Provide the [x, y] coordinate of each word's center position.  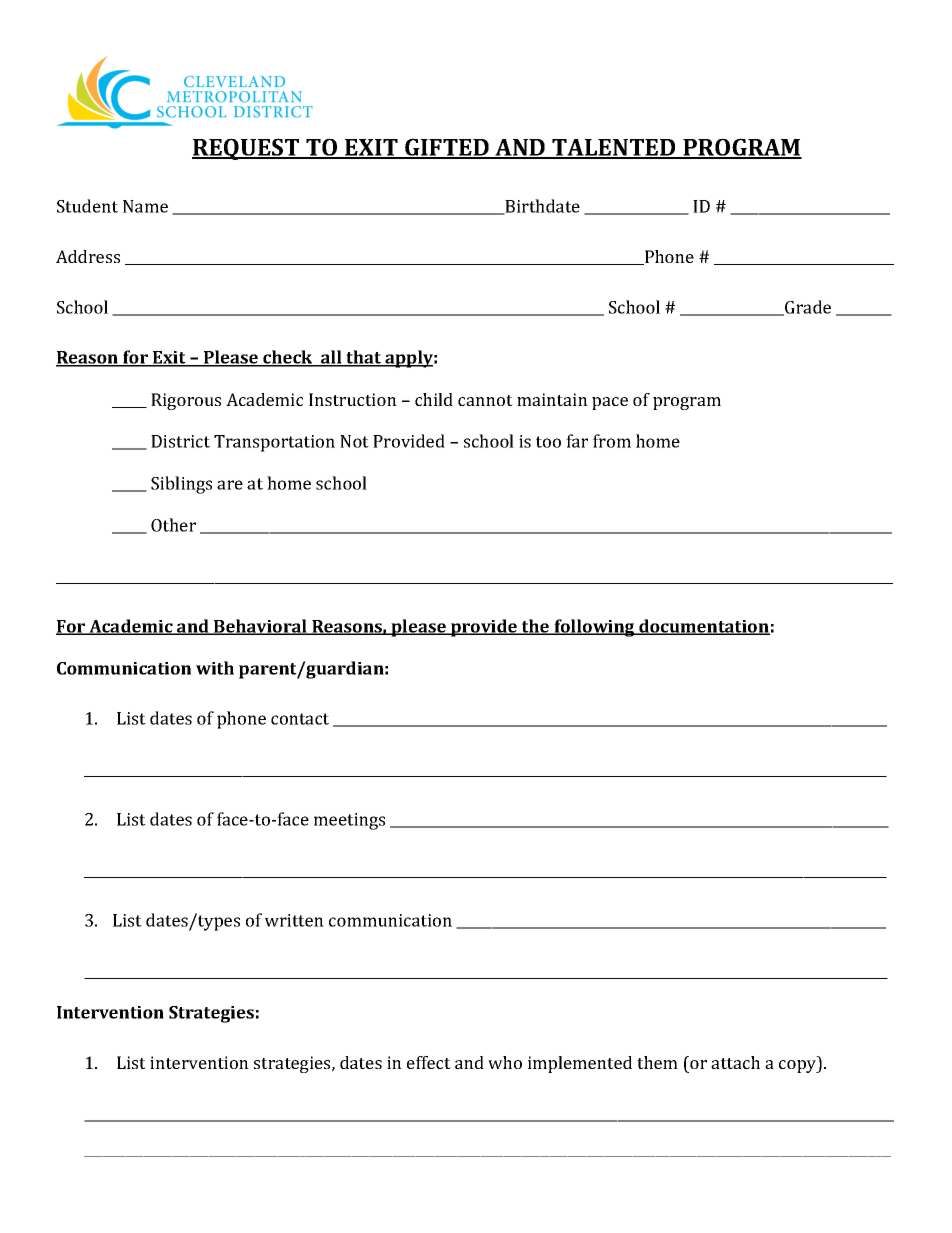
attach [735, 1062]
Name [145, 206]
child [434, 399]
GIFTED [447, 148]
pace [610, 403]
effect [429, 1062]
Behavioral [260, 627]
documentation [703, 627]
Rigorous [186, 401]
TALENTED [614, 148]
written [294, 920]
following [594, 628]
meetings [349, 821]
